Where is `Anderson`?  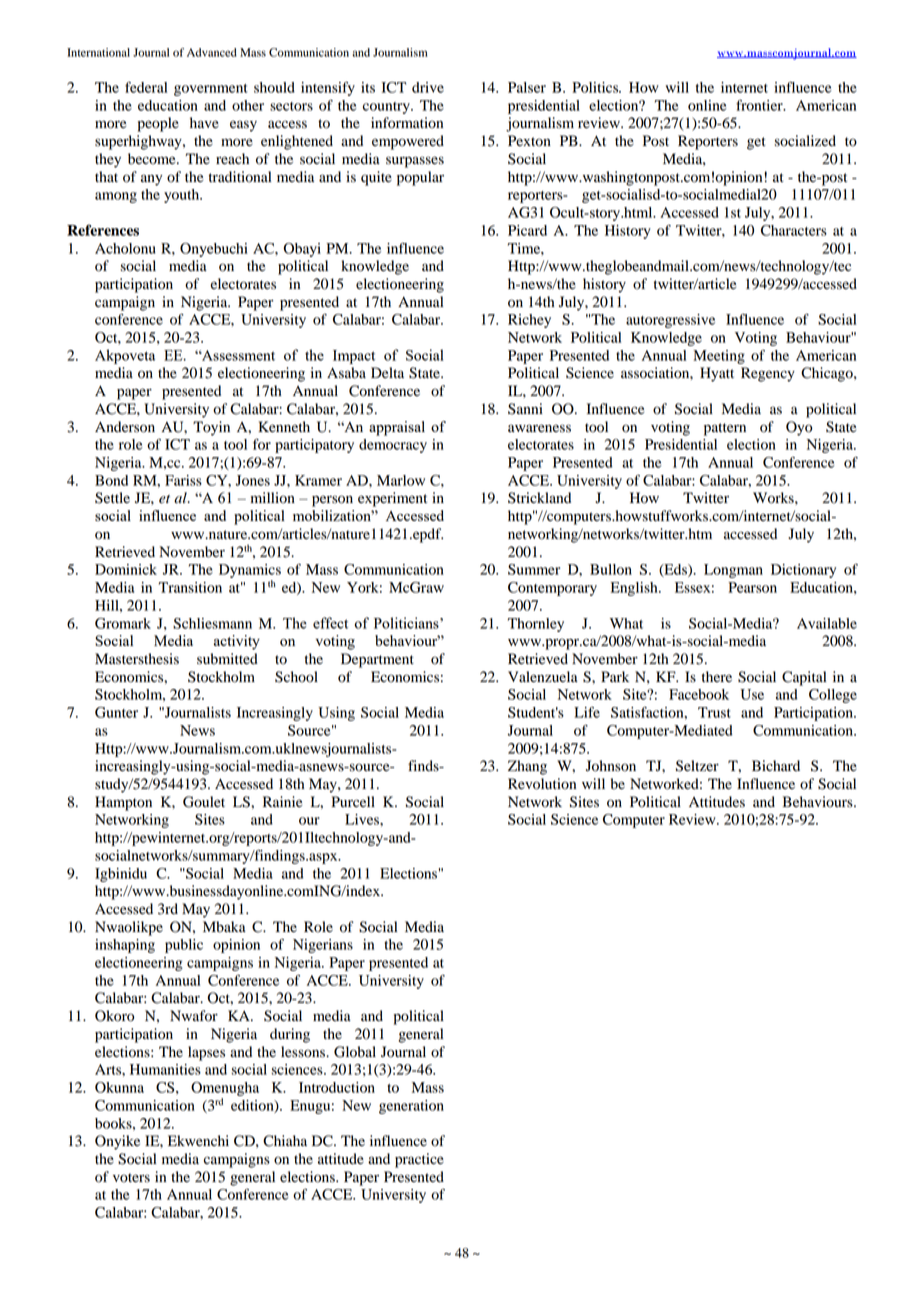 Anderson is located at coordinates (125, 427).
